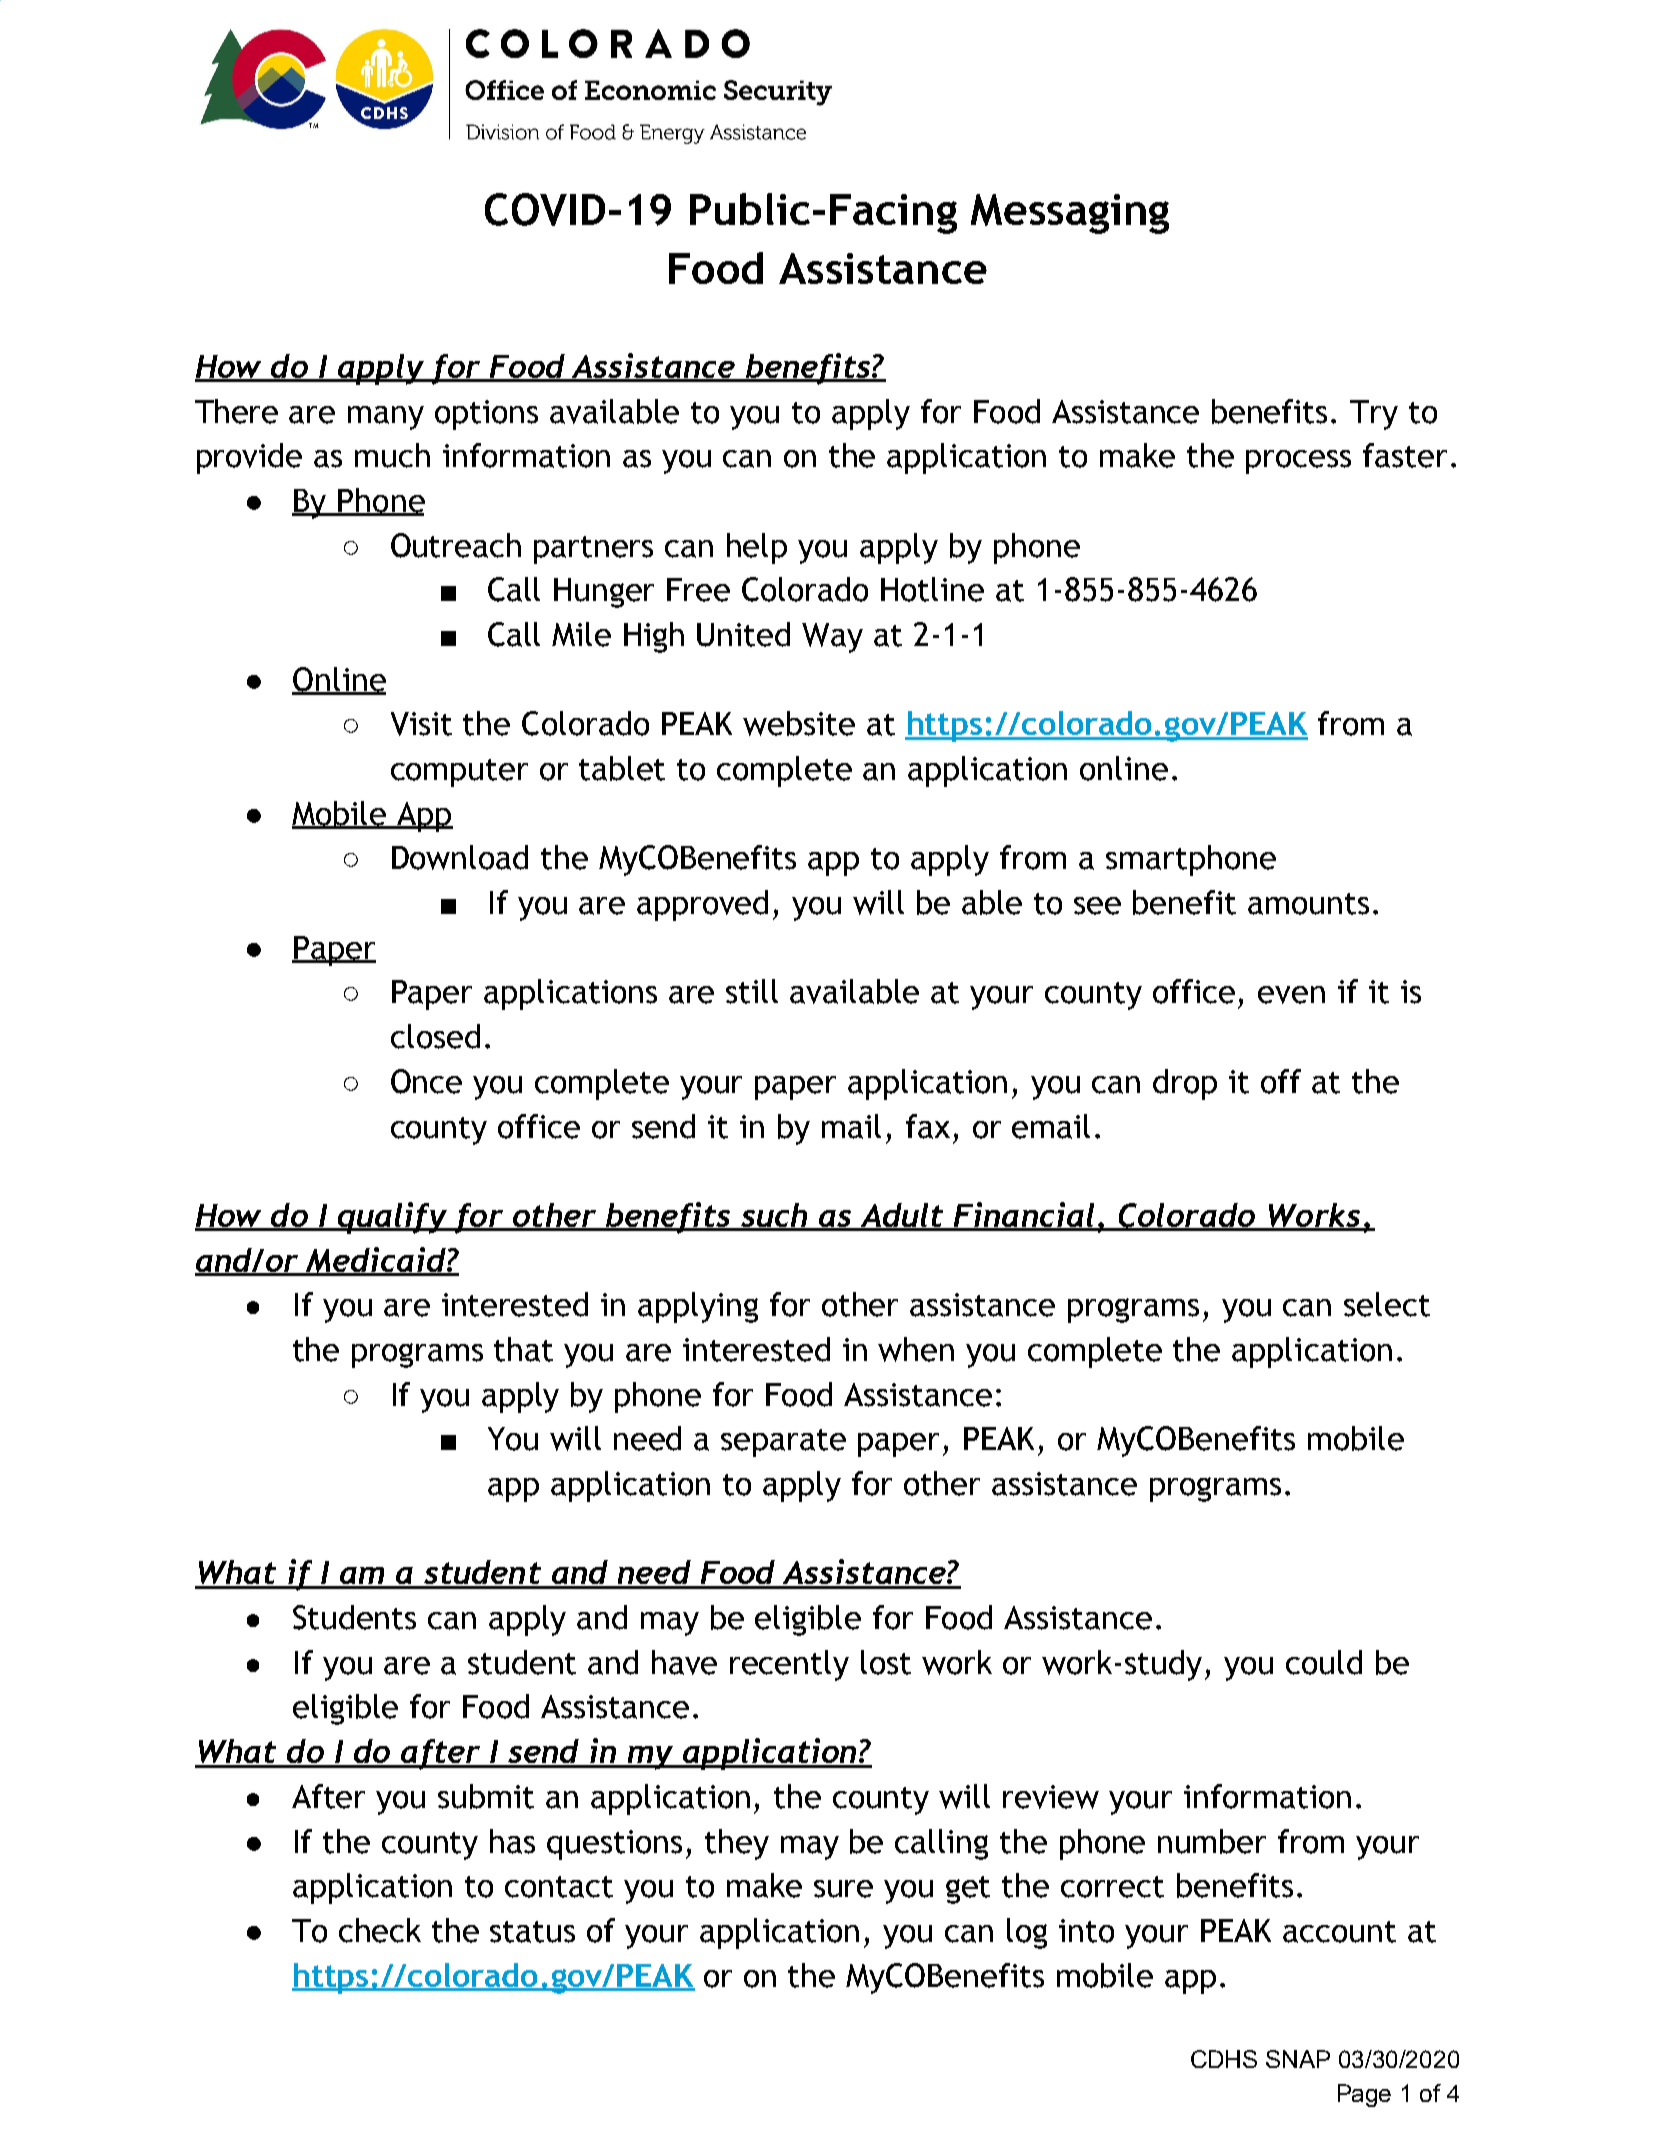 This screenshot has width=1657, height=2145. I want to click on amounts, so click(1308, 904).
